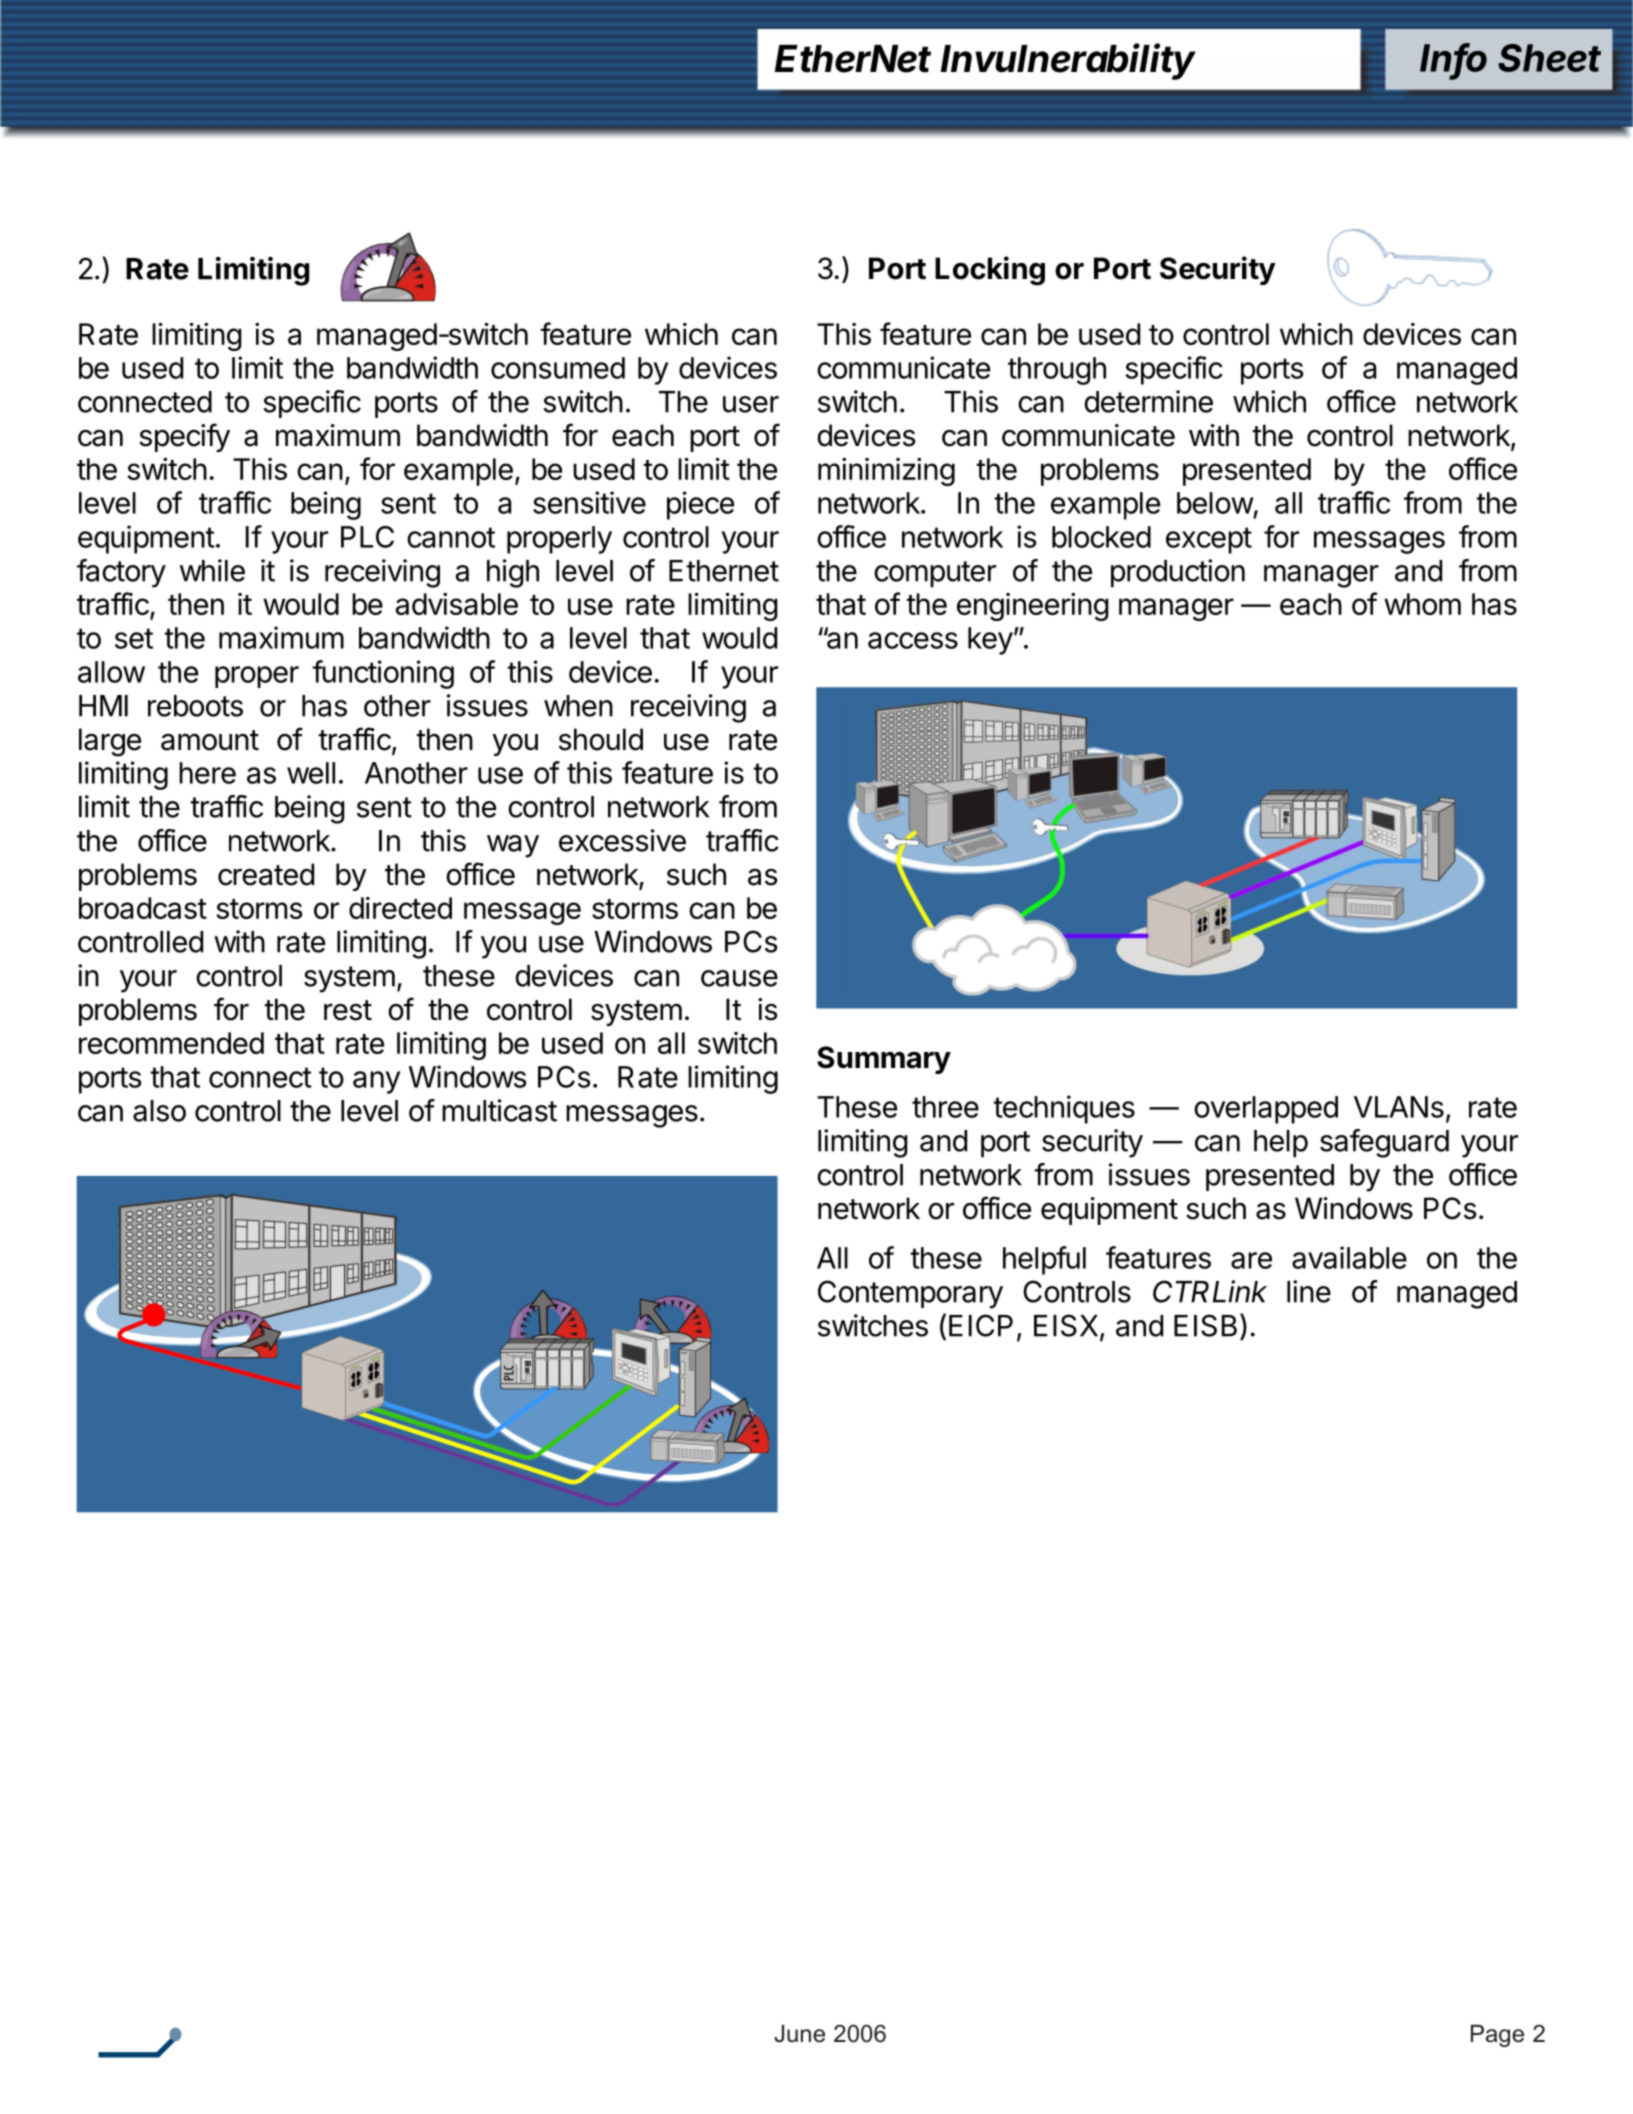  What do you see at coordinates (1309, 1291) in the image?
I see `line` at bounding box center [1309, 1291].
